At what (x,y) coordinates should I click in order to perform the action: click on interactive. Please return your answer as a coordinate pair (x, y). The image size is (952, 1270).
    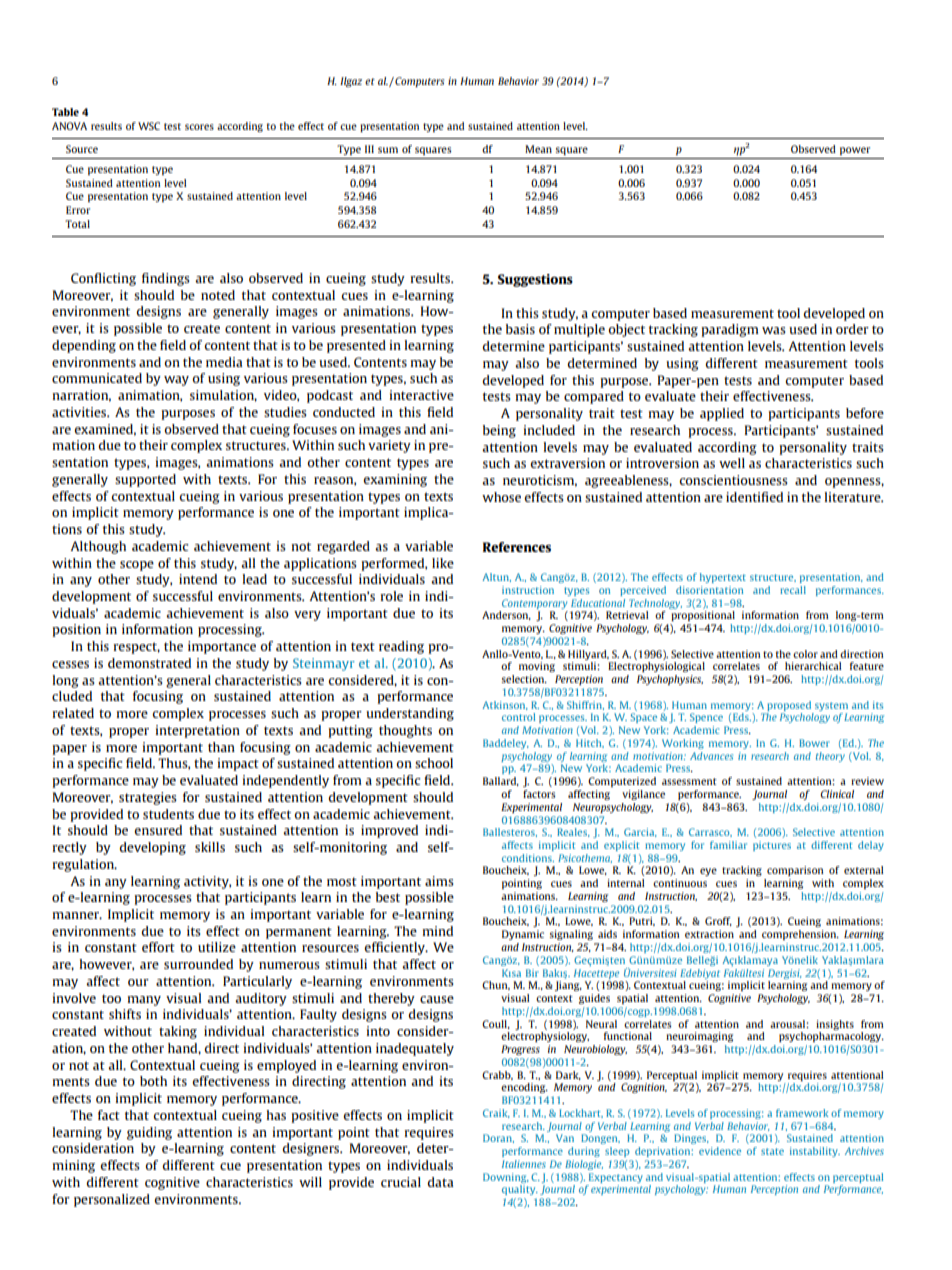
    Looking at the image, I should click on (421, 395).
